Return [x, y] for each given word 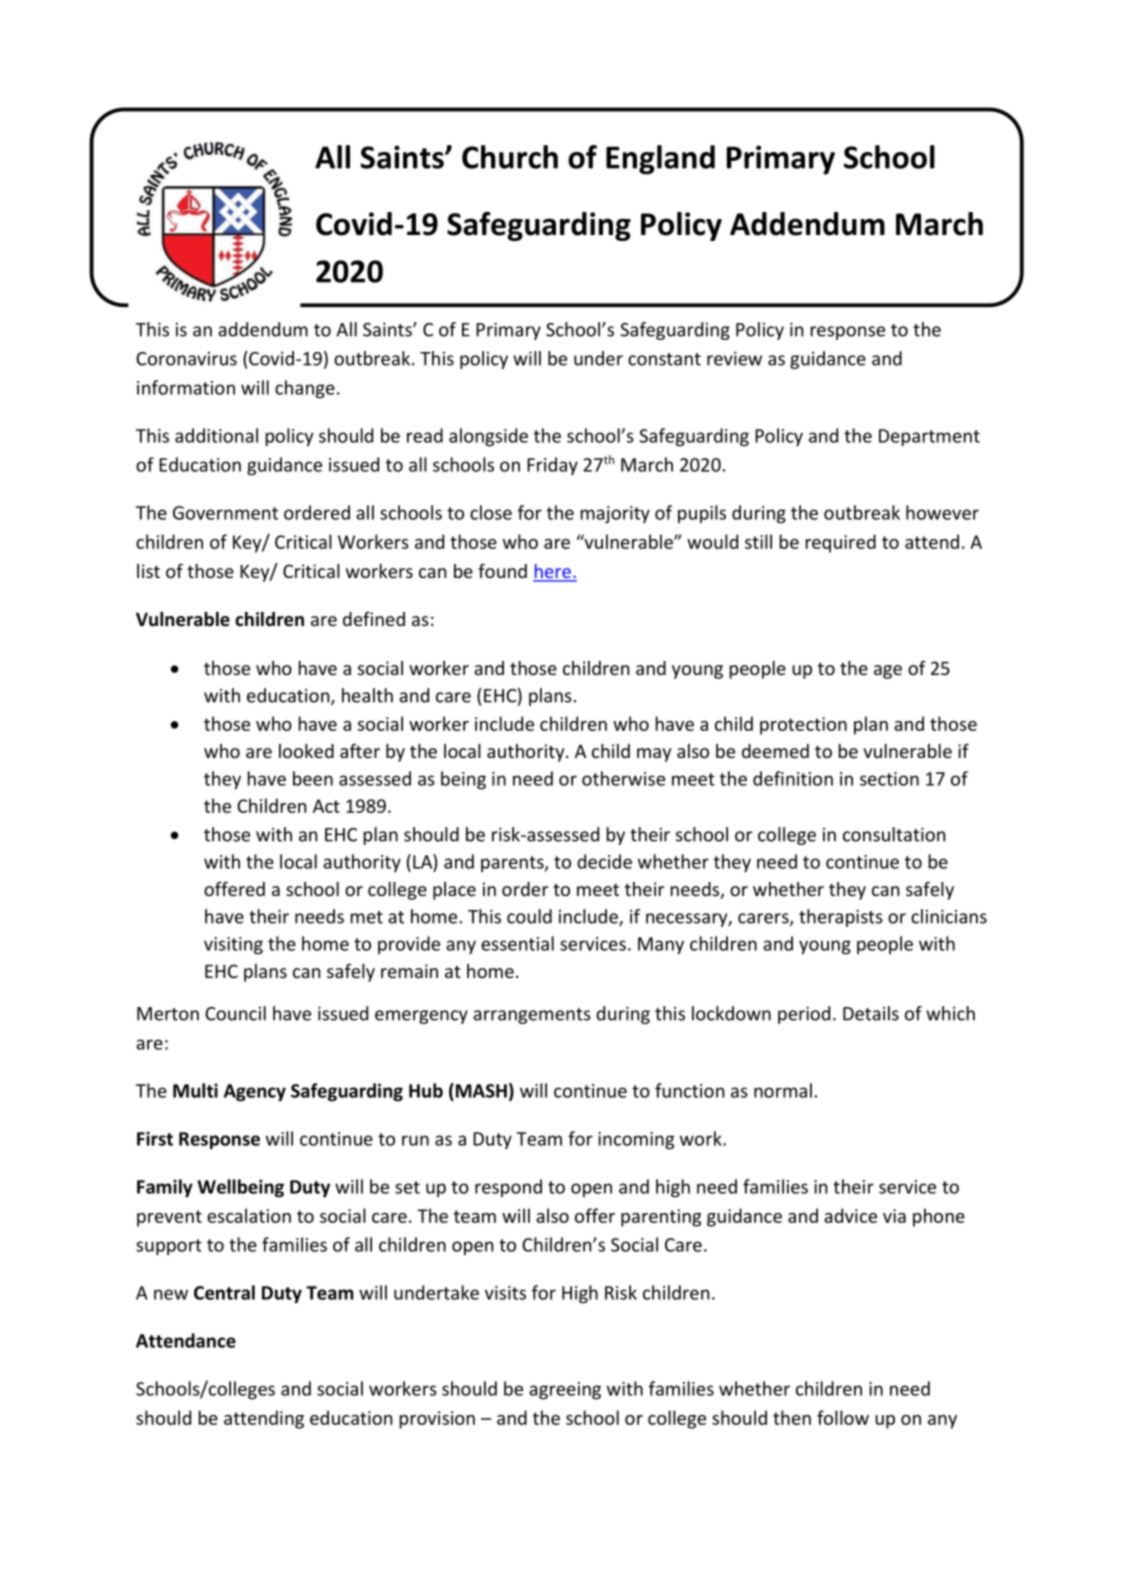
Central [224, 1292]
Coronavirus [186, 359]
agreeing [565, 1391]
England [660, 160]
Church [510, 157]
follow [843, 1417]
